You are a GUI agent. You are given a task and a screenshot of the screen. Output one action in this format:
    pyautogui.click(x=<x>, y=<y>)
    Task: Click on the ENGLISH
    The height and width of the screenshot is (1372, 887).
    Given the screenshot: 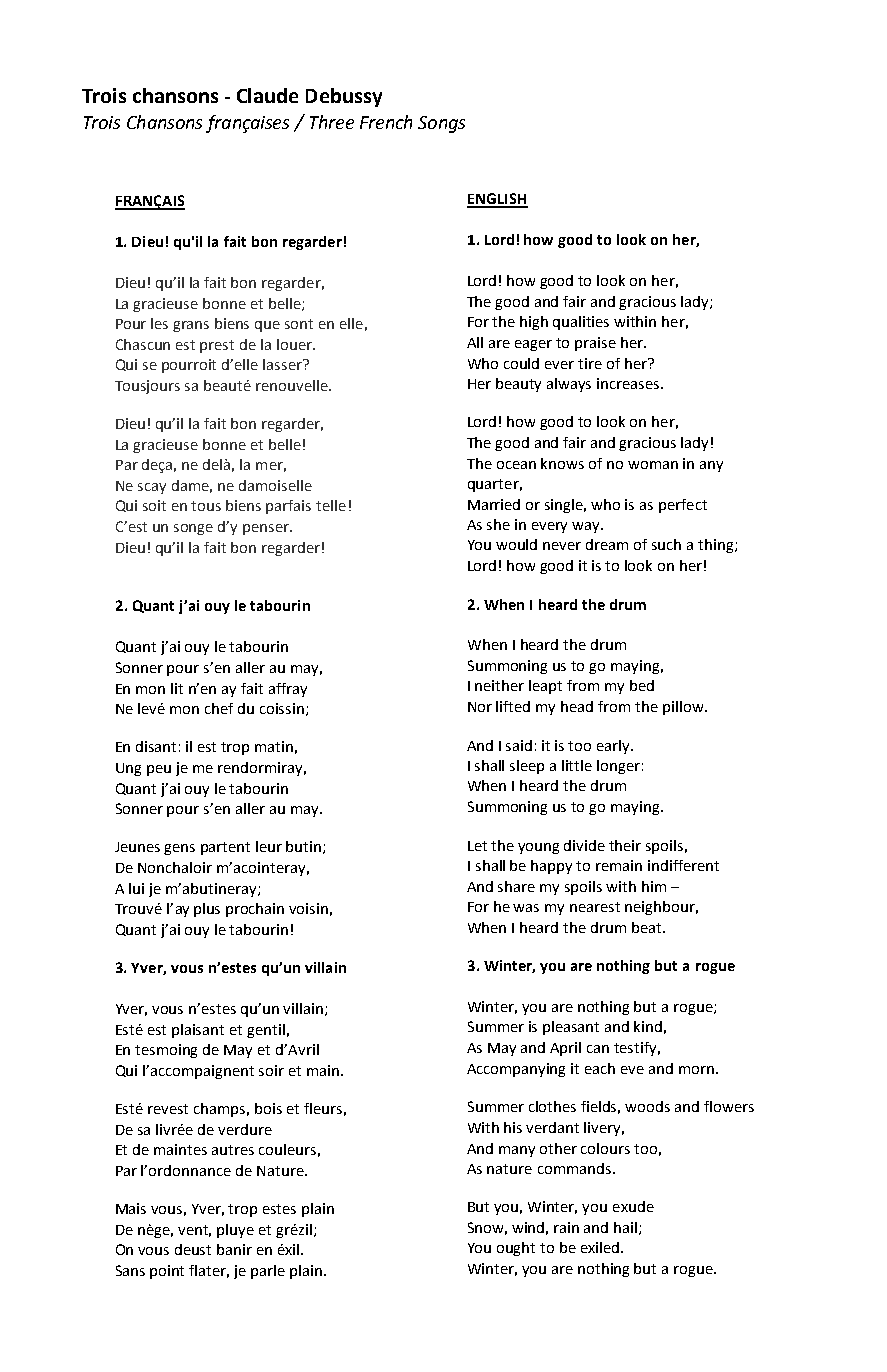 What is the action you would take?
    pyautogui.click(x=497, y=200)
